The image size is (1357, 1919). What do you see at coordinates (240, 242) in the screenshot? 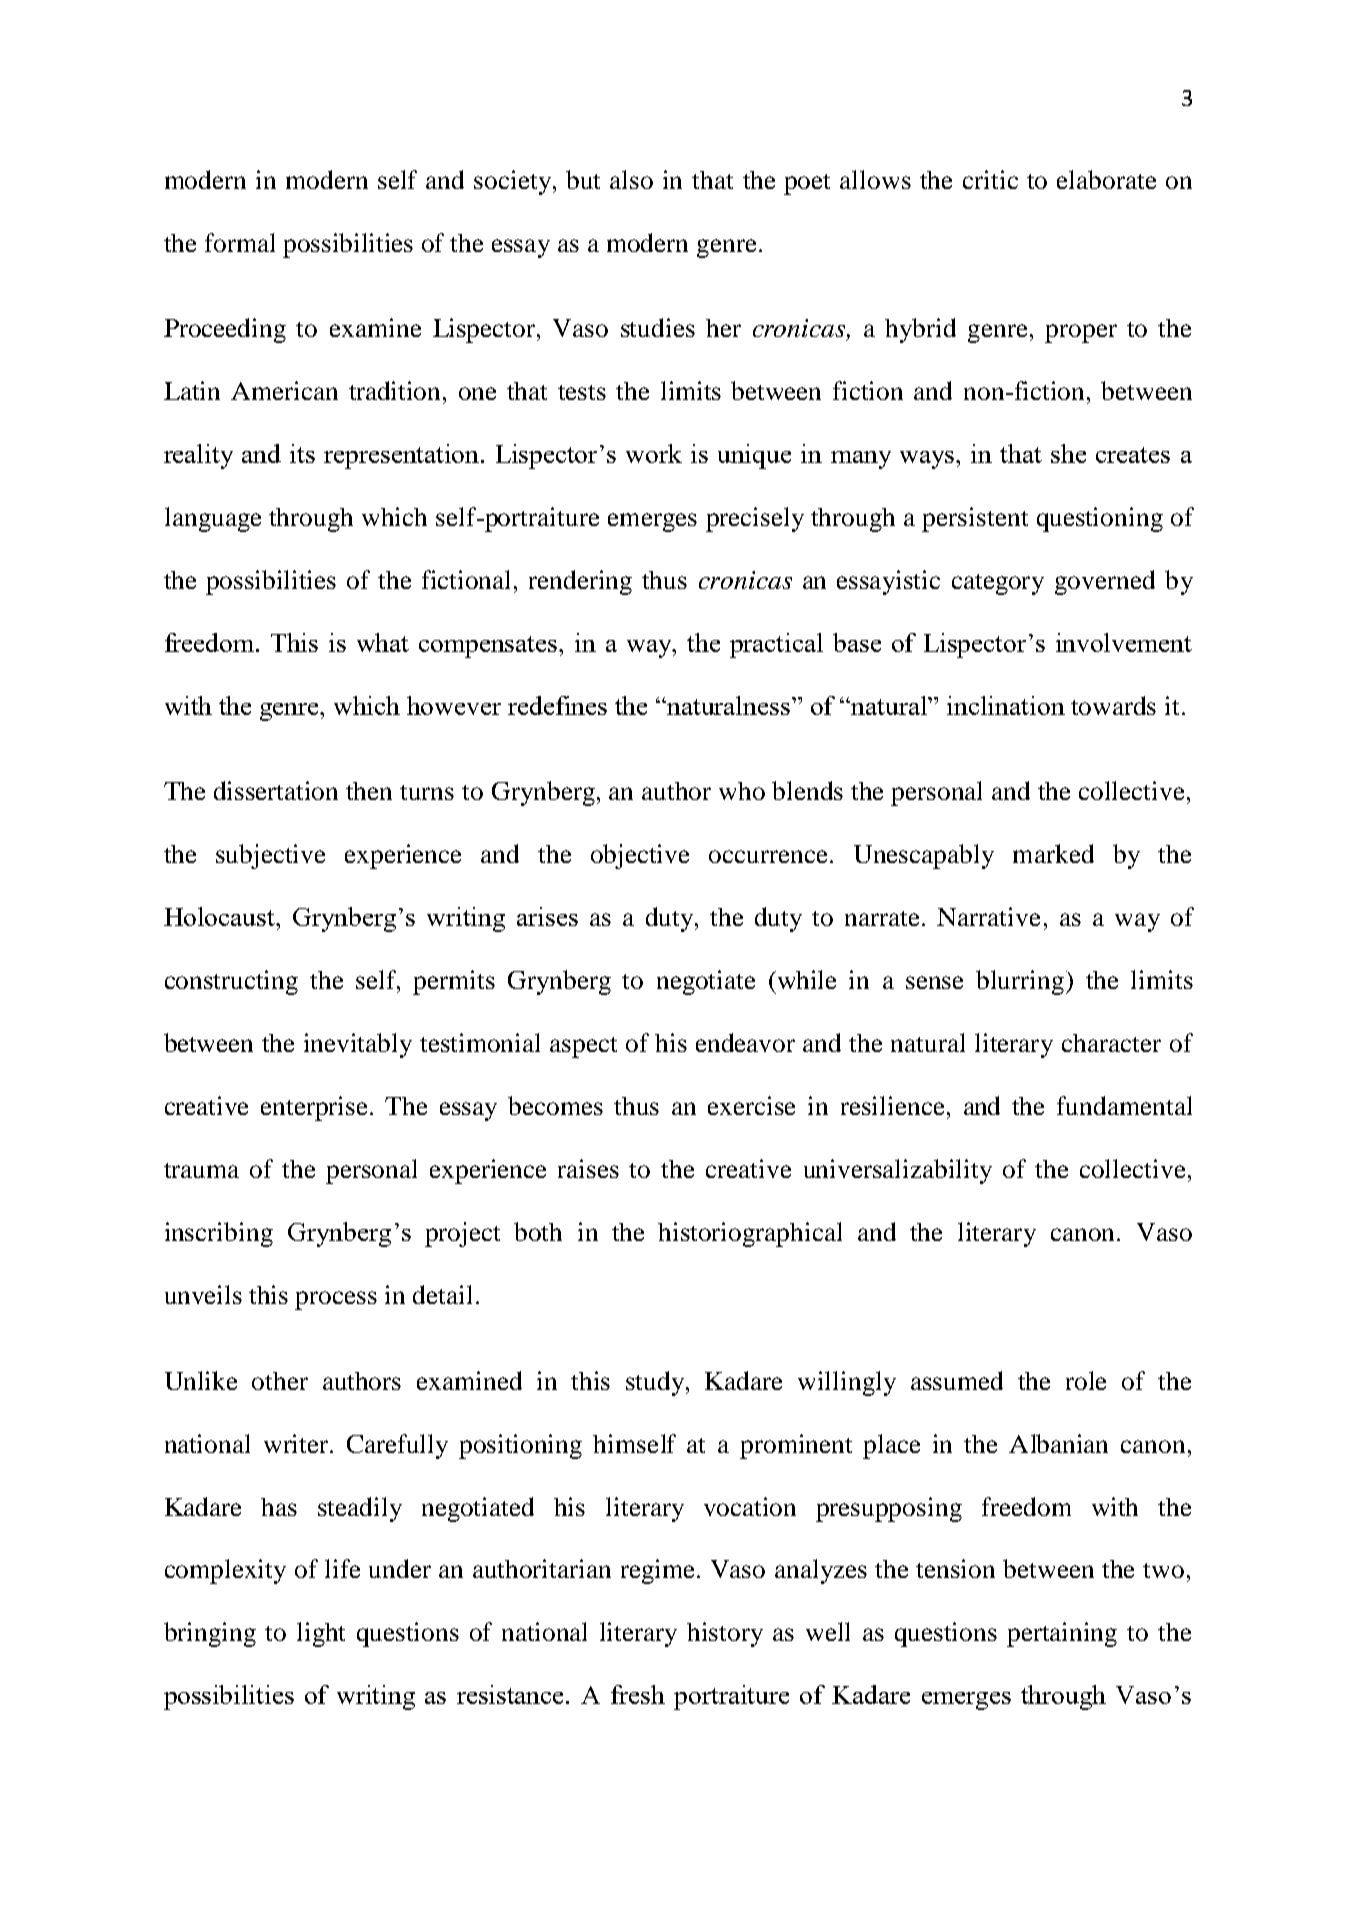
I see `formal` at bounding box center [240, 242].
